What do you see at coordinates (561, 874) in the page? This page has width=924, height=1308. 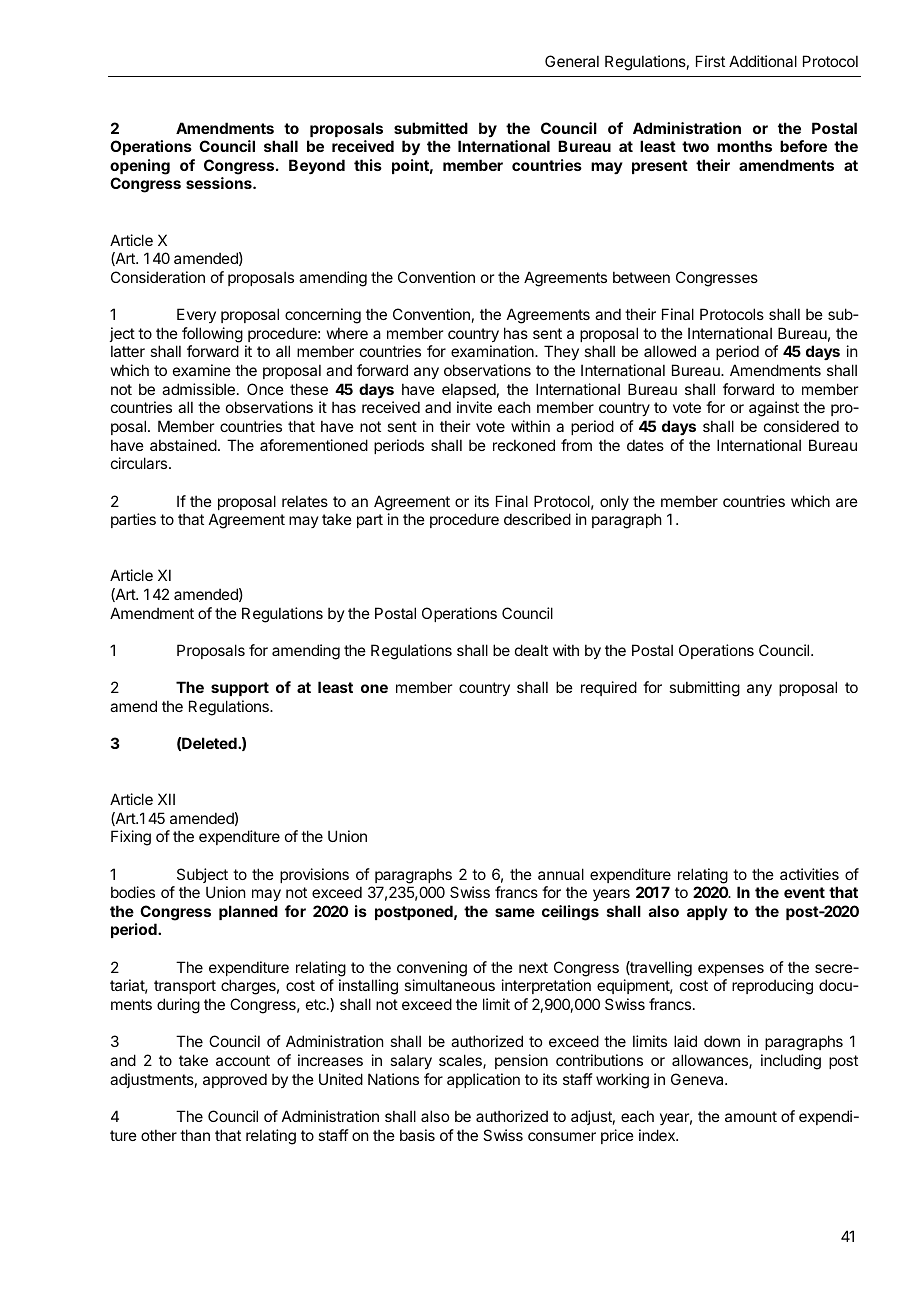 I see `annual` at bounding box center [561, 874].
